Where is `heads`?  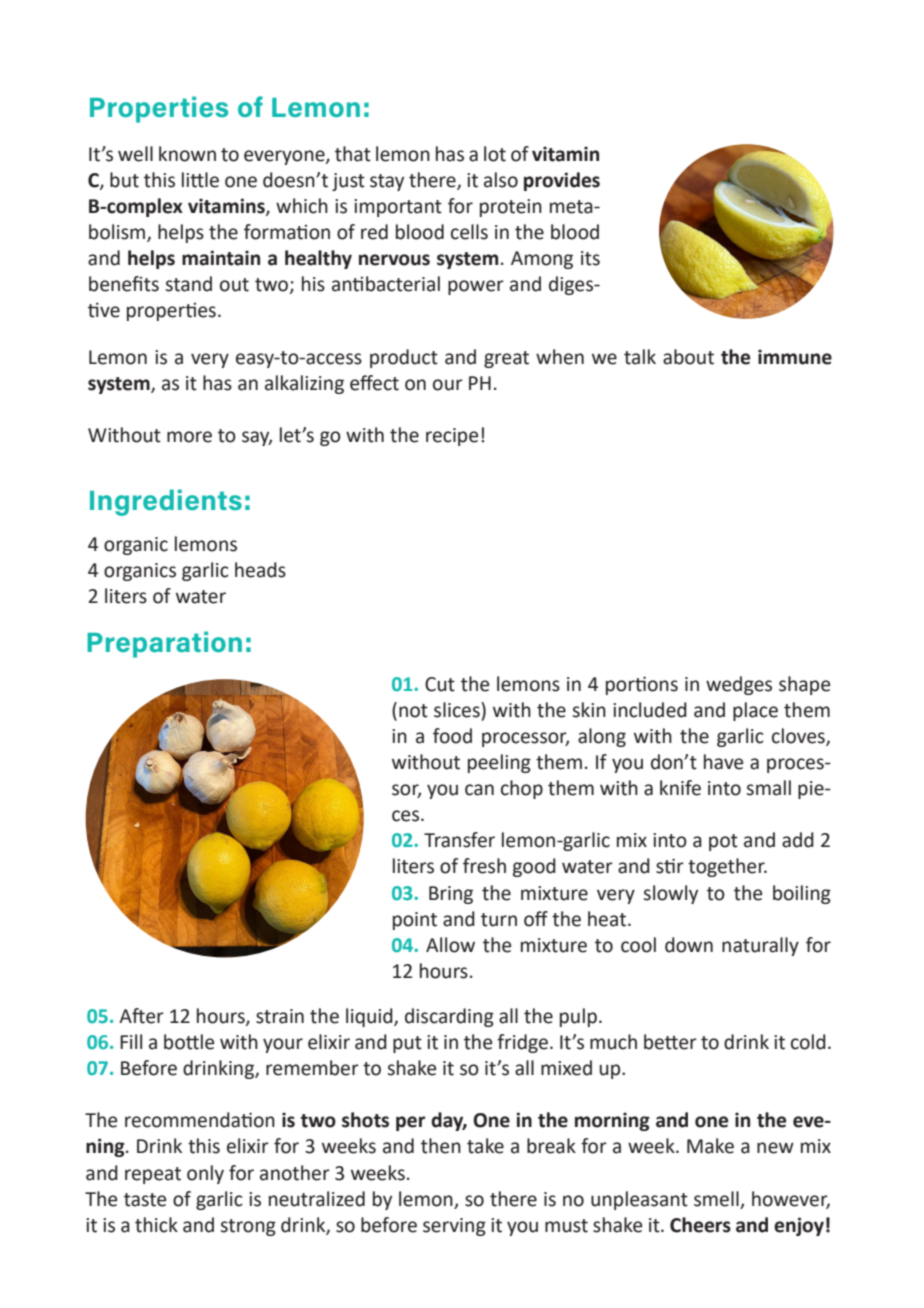
heads is located at coordinates (260, 570).
